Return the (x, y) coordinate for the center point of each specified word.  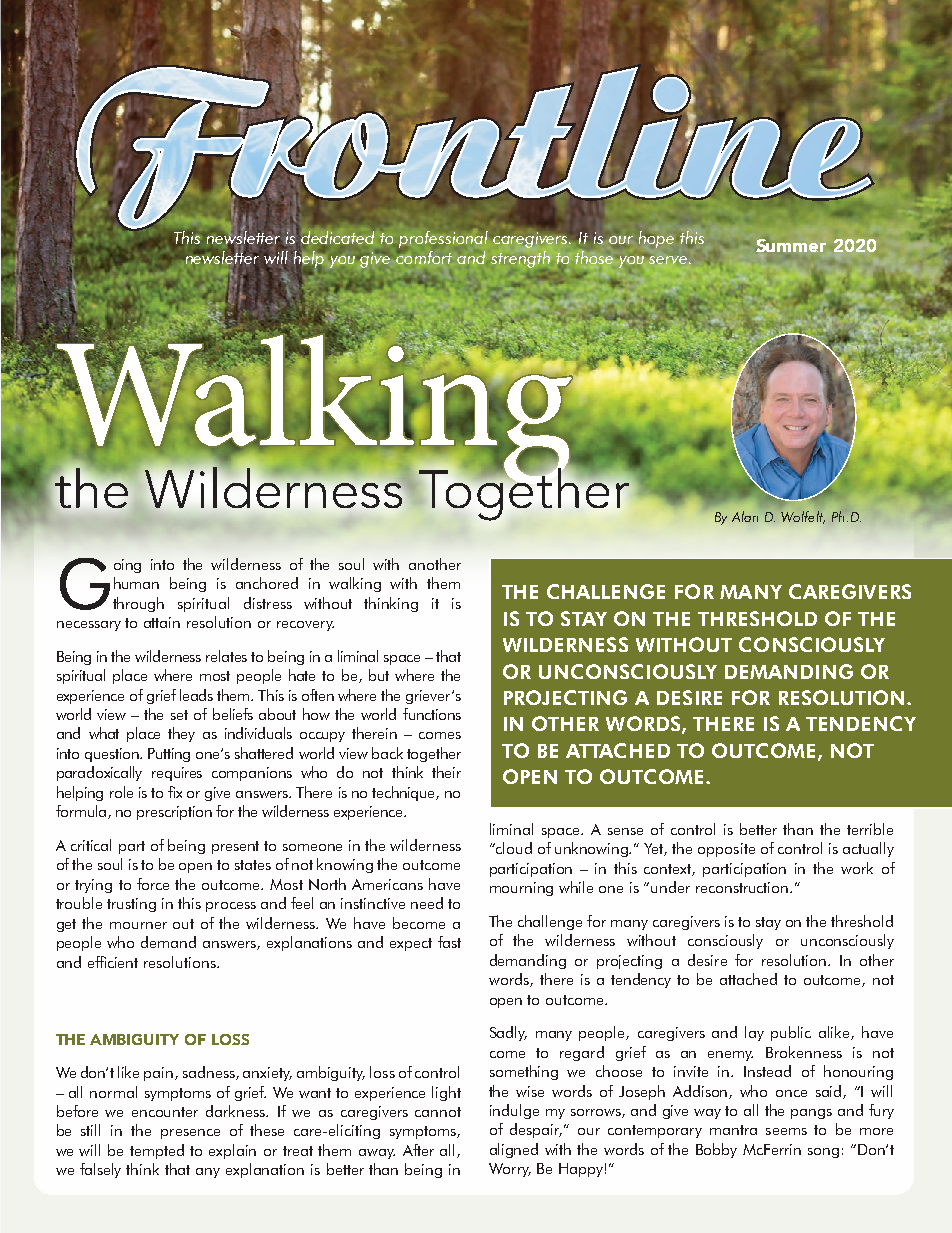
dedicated (337, 237)
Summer (791, 245)
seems (786, 1131)
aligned (514, 1150)
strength (520, 259)
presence (190, 1134)
